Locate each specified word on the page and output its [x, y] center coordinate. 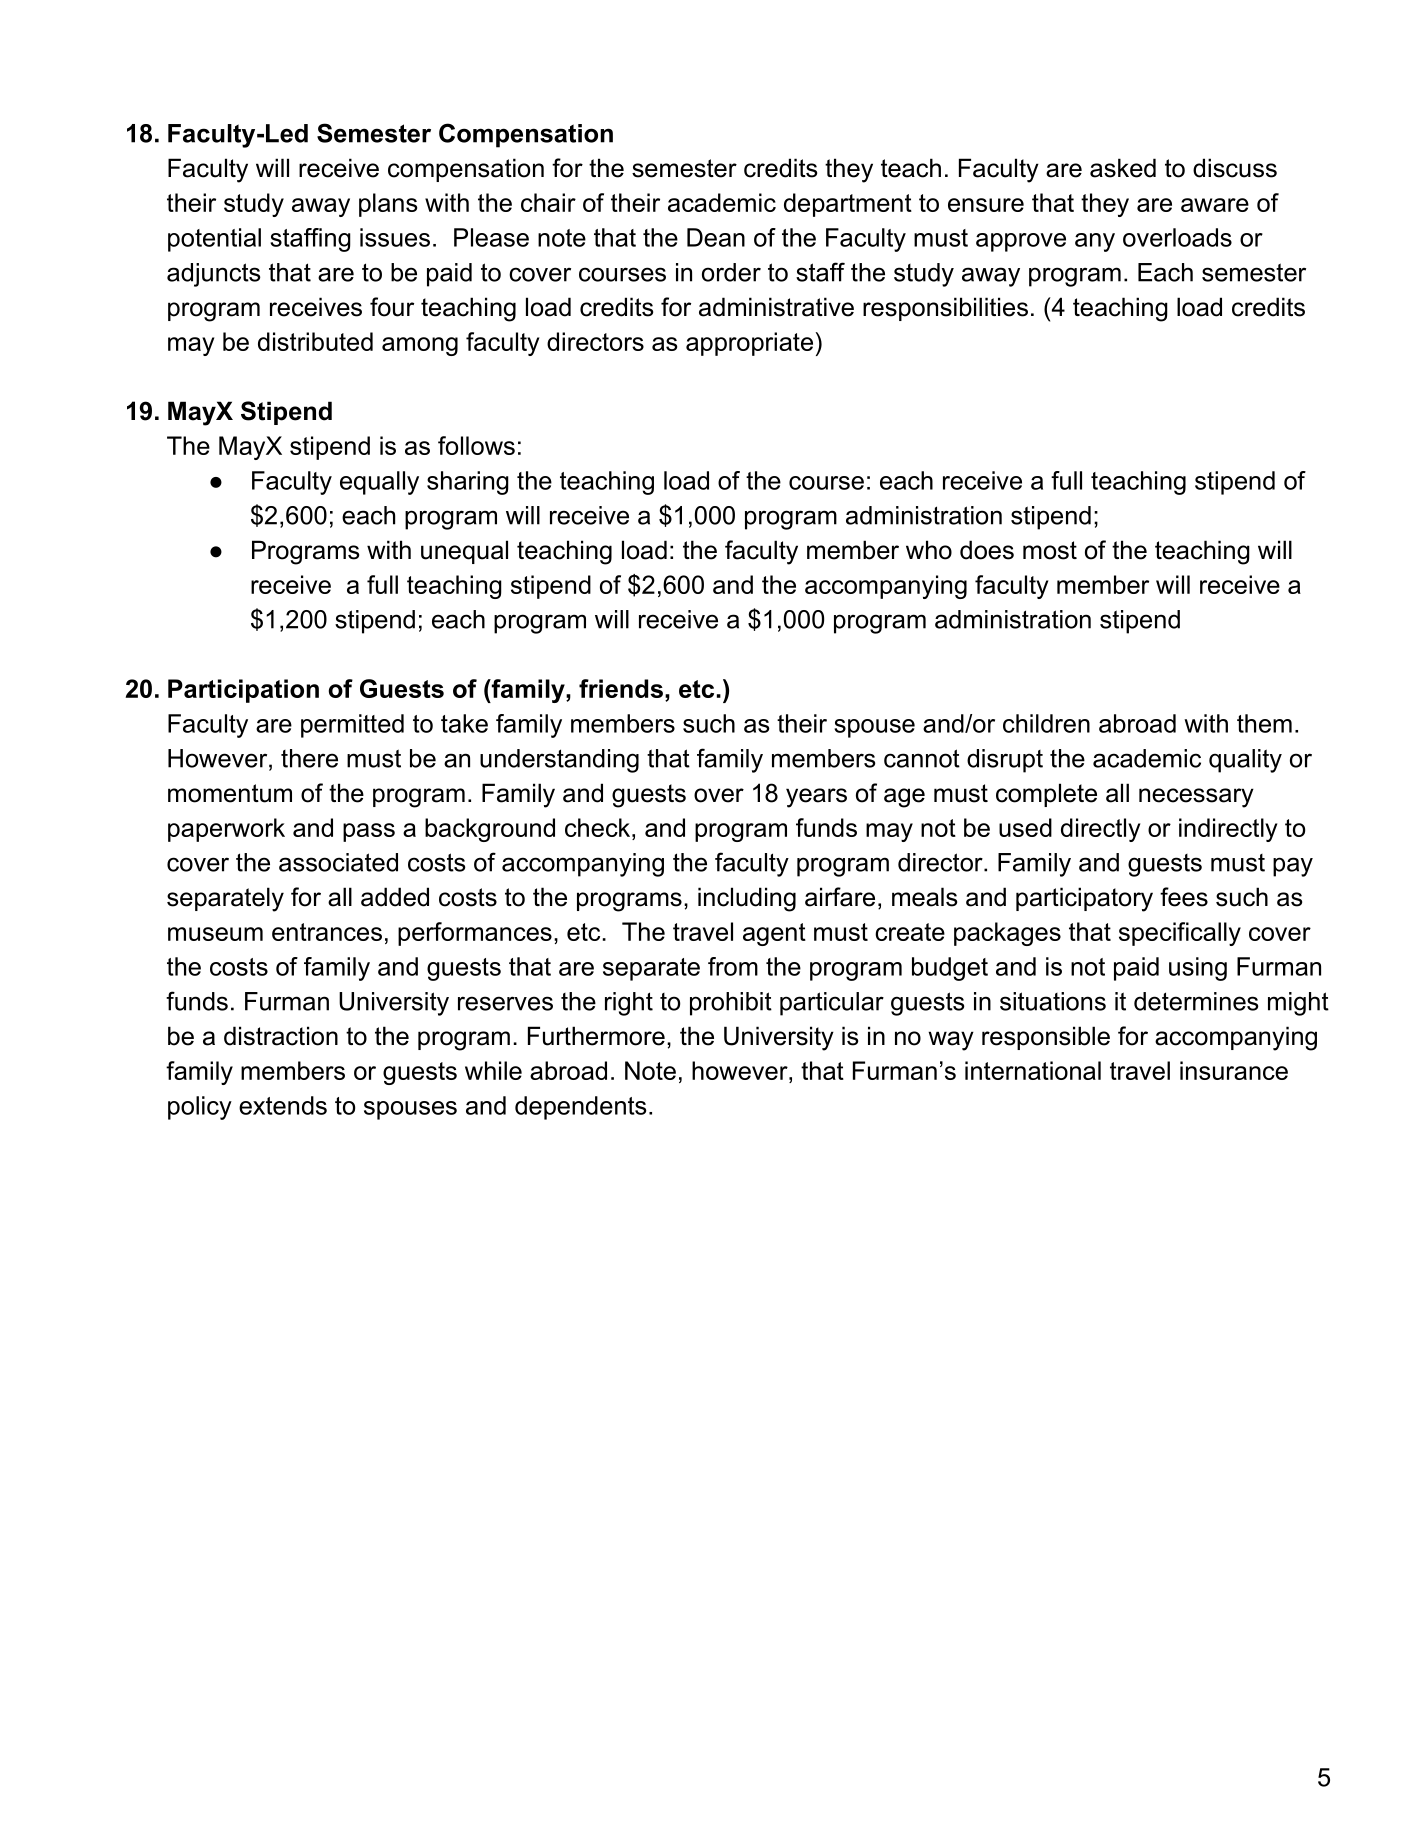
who [929, 550]
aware [1215, 205]
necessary [1196, 798]
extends [283, 1105]
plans [388, 205]
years [816, 798]
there [309, 758]
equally [379, 483]
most [1050, 550]
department [848, 205]
